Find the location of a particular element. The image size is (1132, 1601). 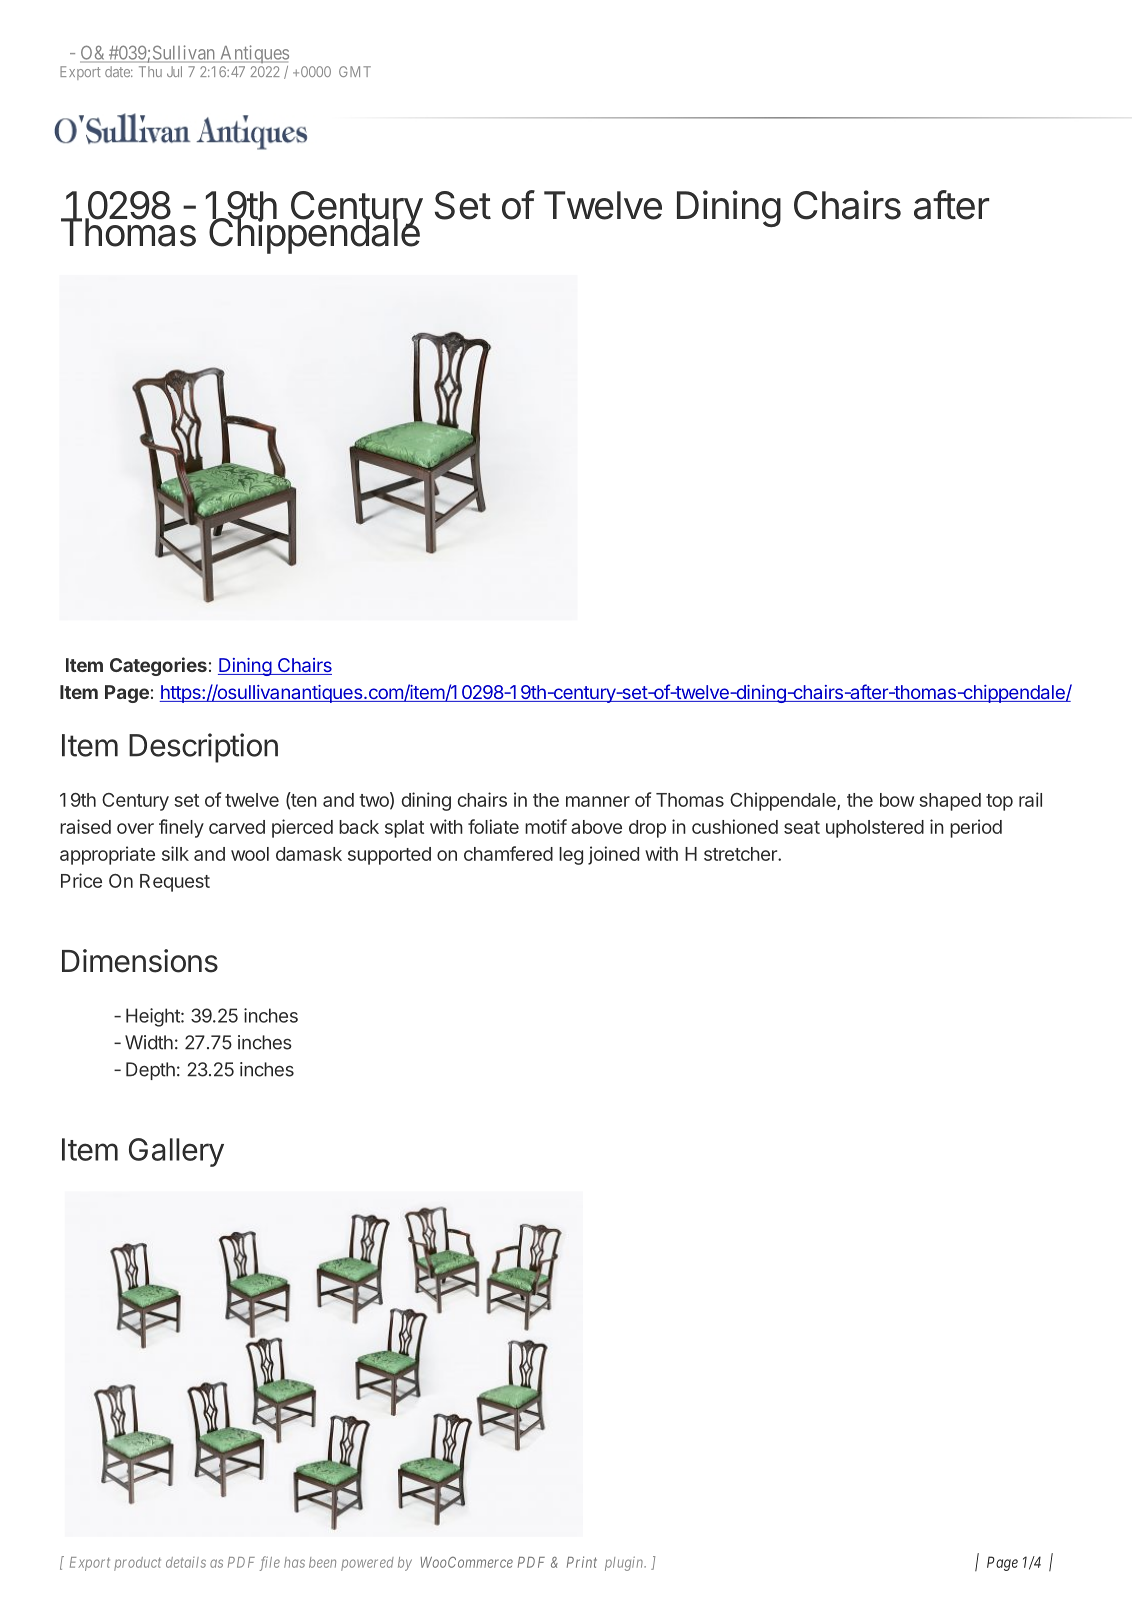

upholstered is located at coordinates (875, 829).
